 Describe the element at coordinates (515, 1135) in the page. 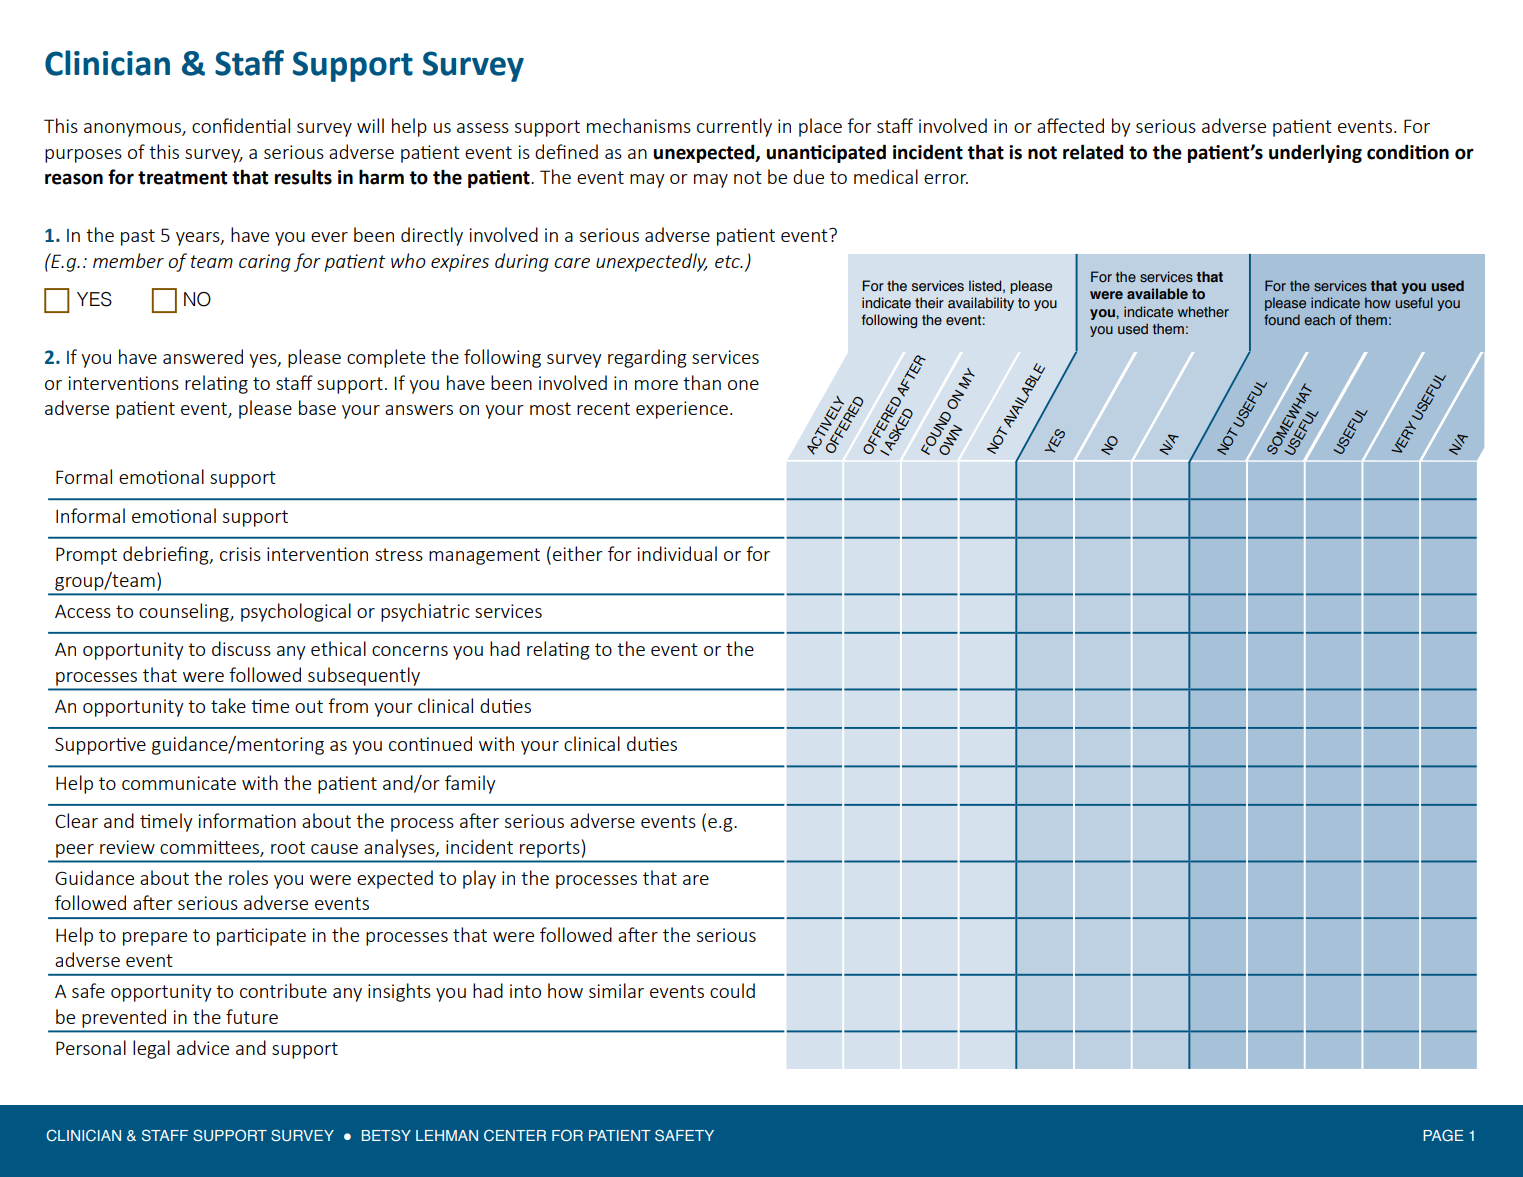

I see `CENTER` at that location.
